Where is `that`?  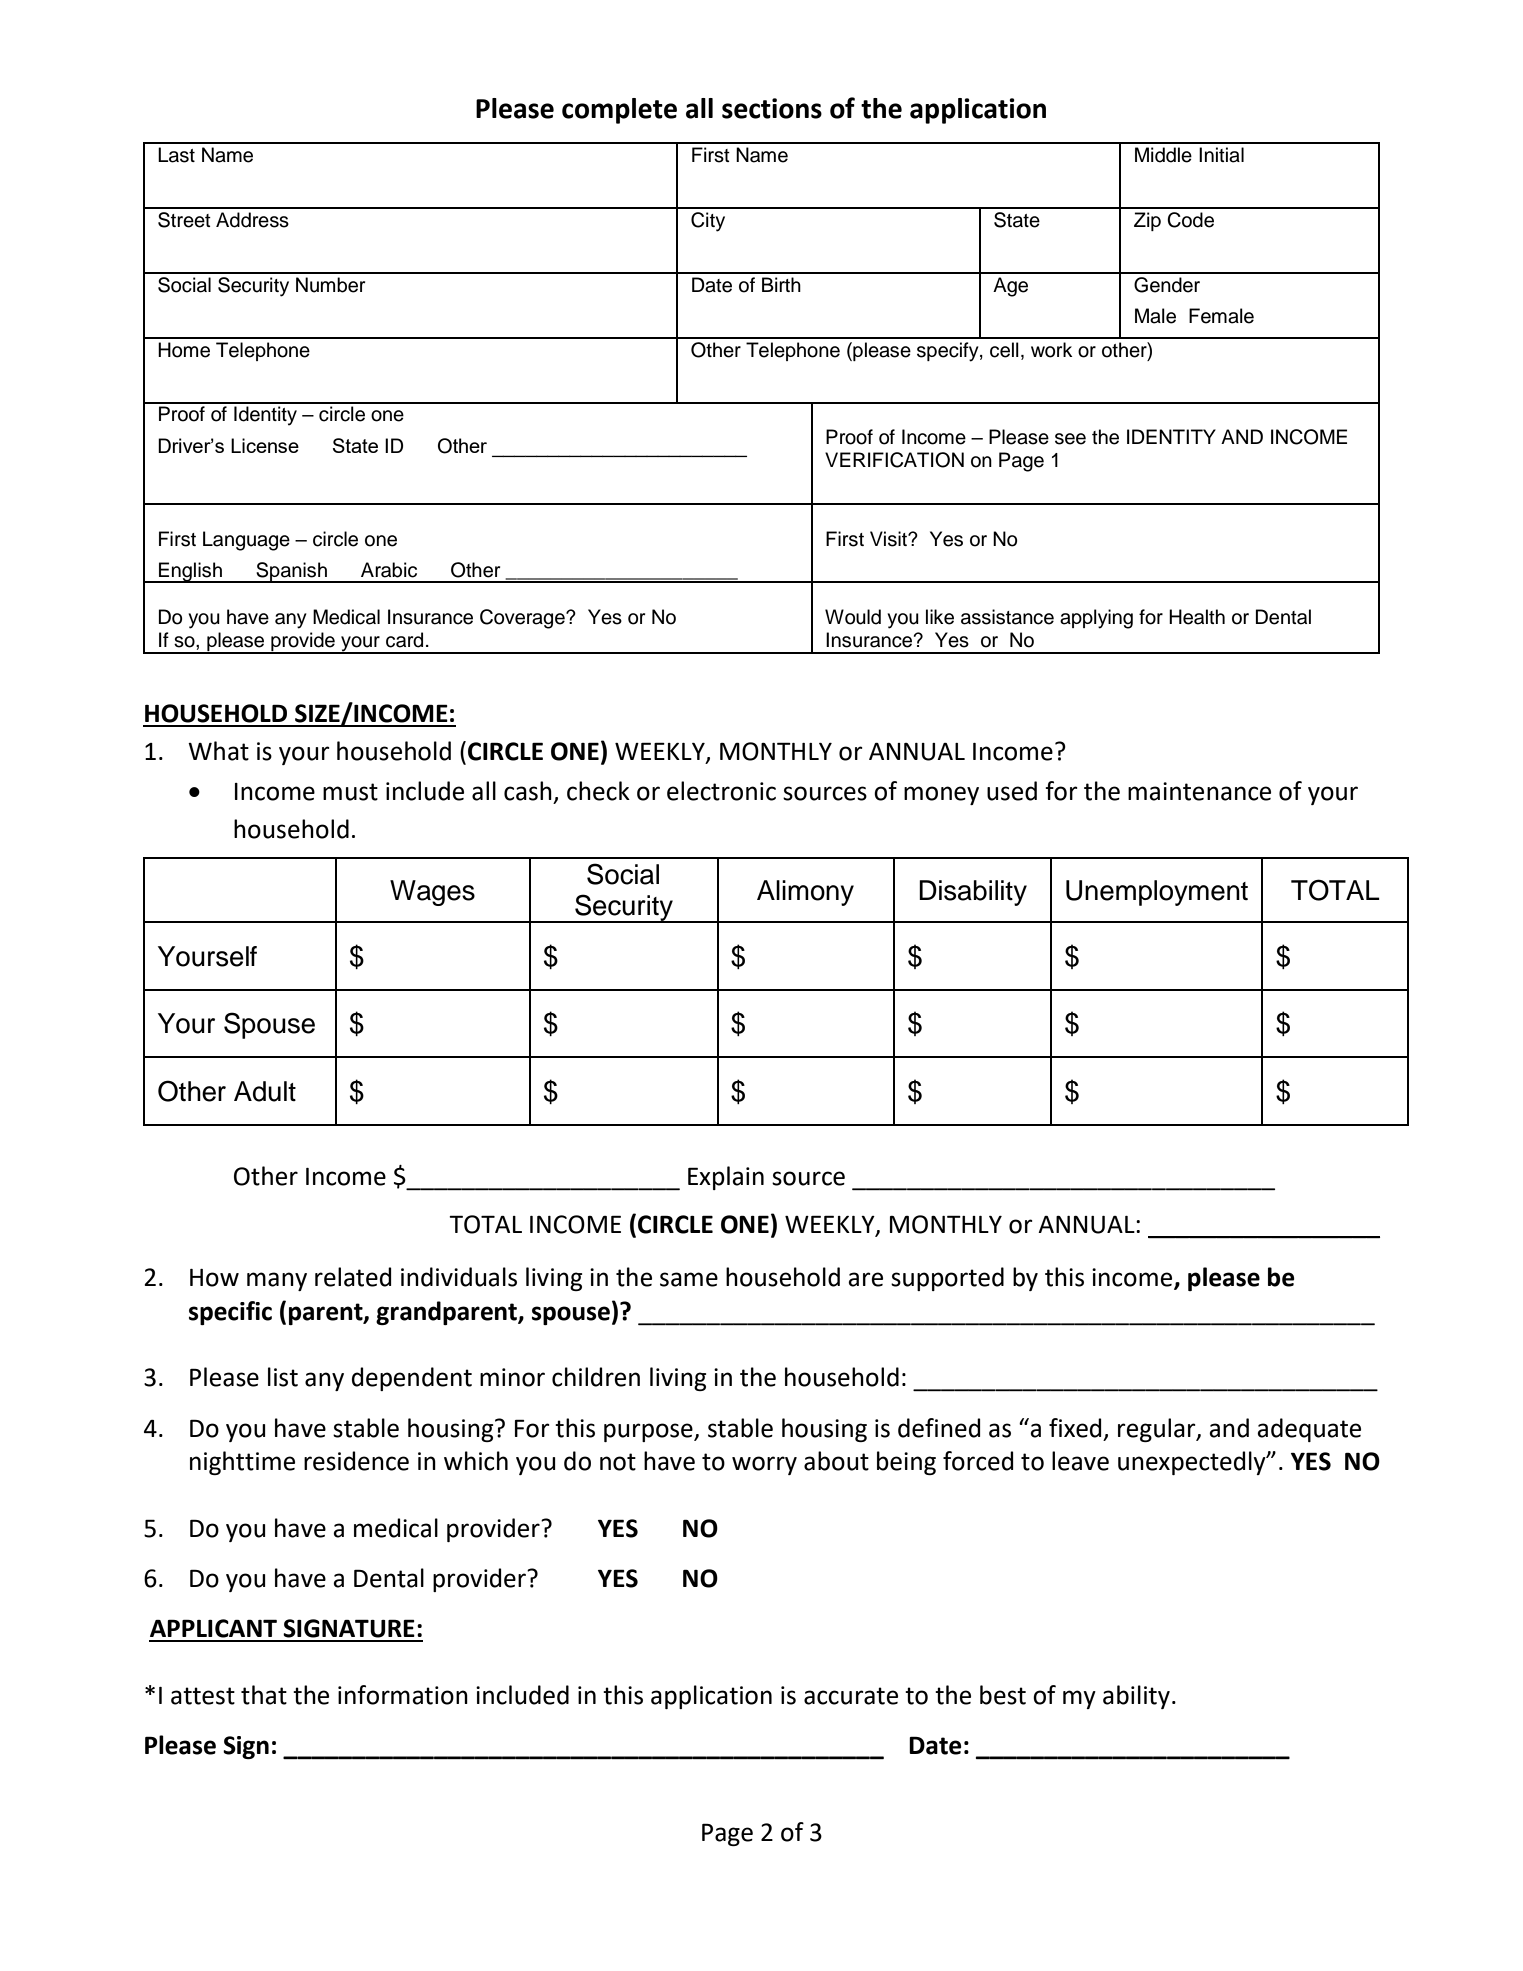
that is located at coordinates (264, 1695).
